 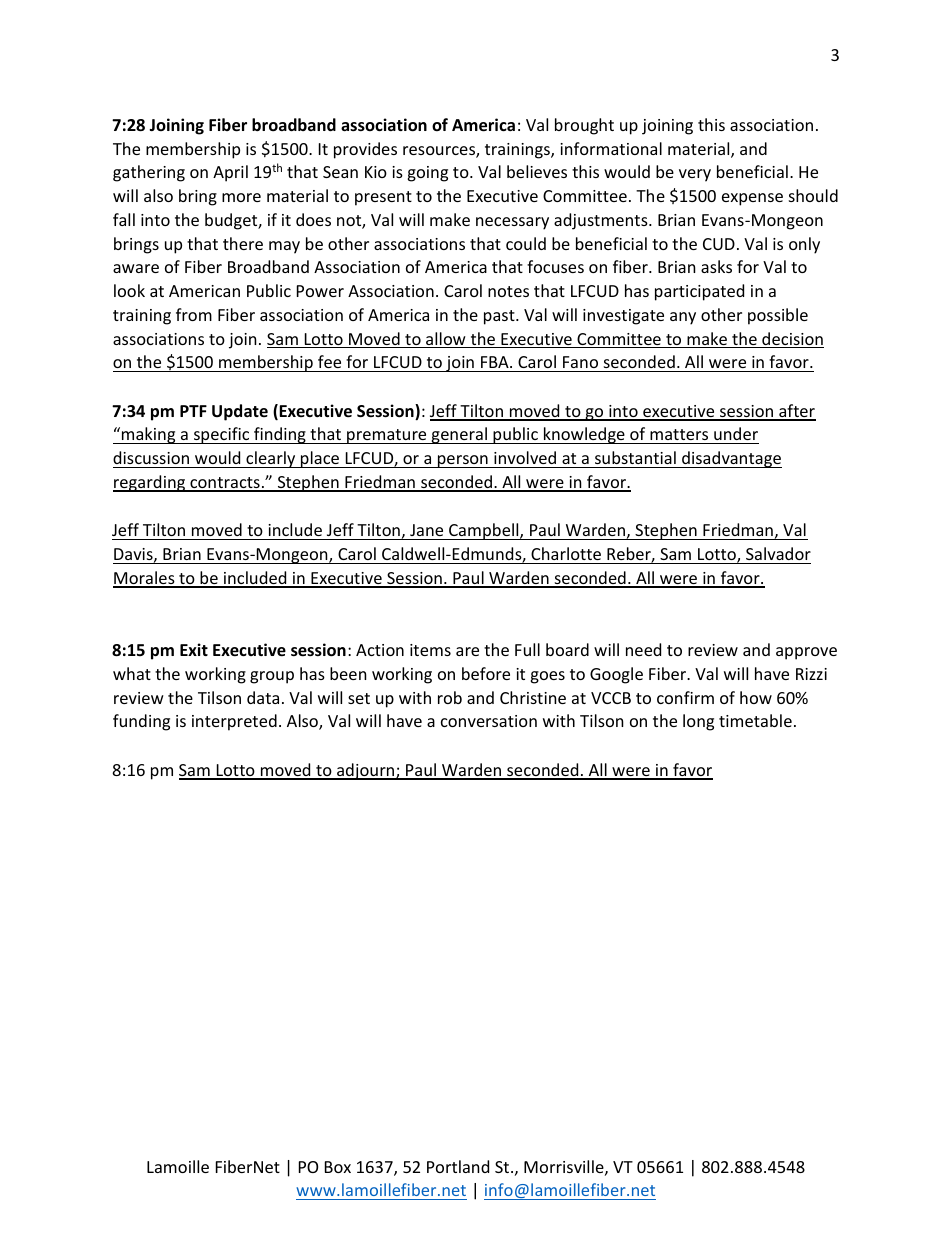 I want to click on Portland, so click(x=458, y=1166).
